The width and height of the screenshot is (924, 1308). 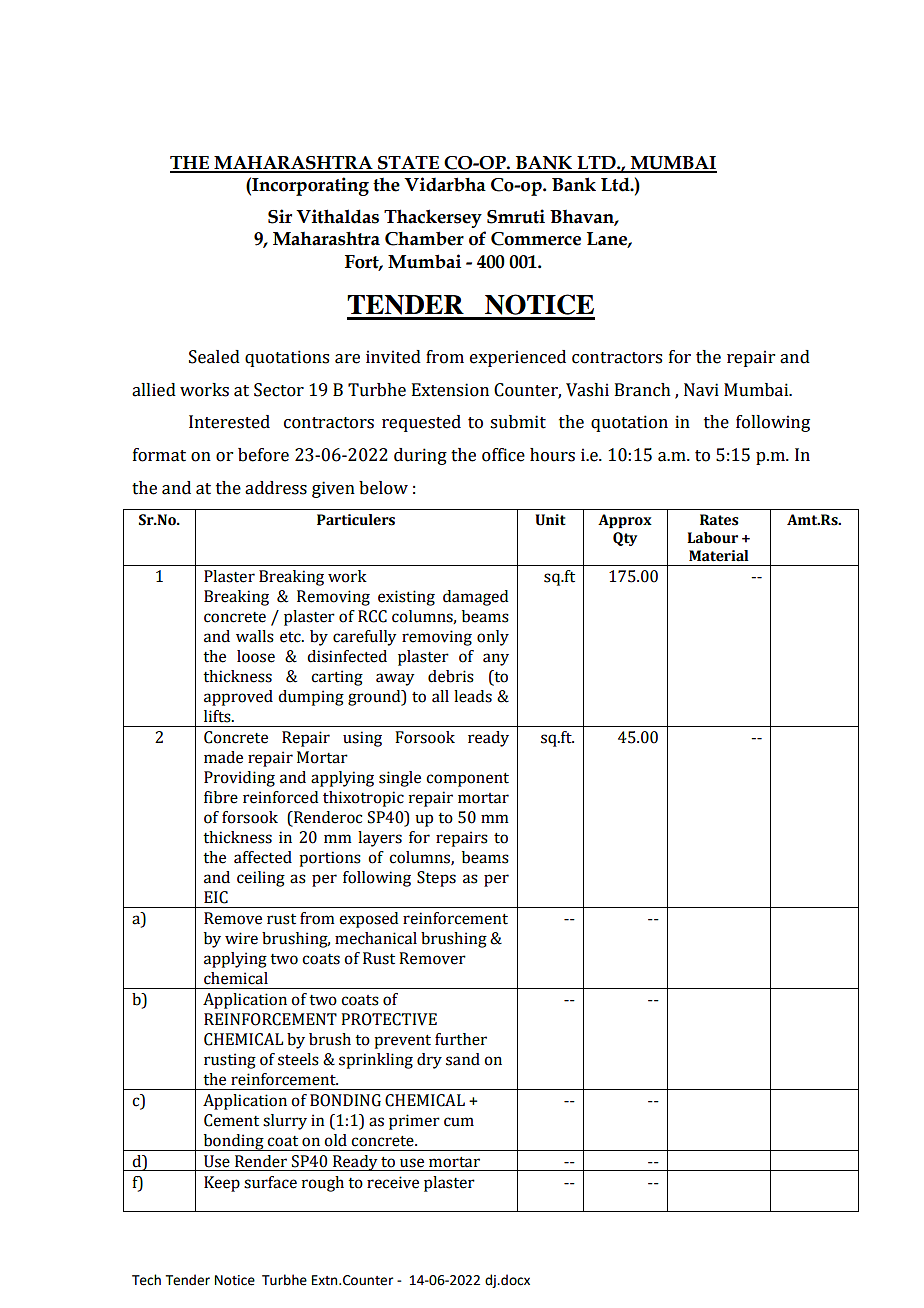 I want to click on Commerce, so click(x=536, y=239).
